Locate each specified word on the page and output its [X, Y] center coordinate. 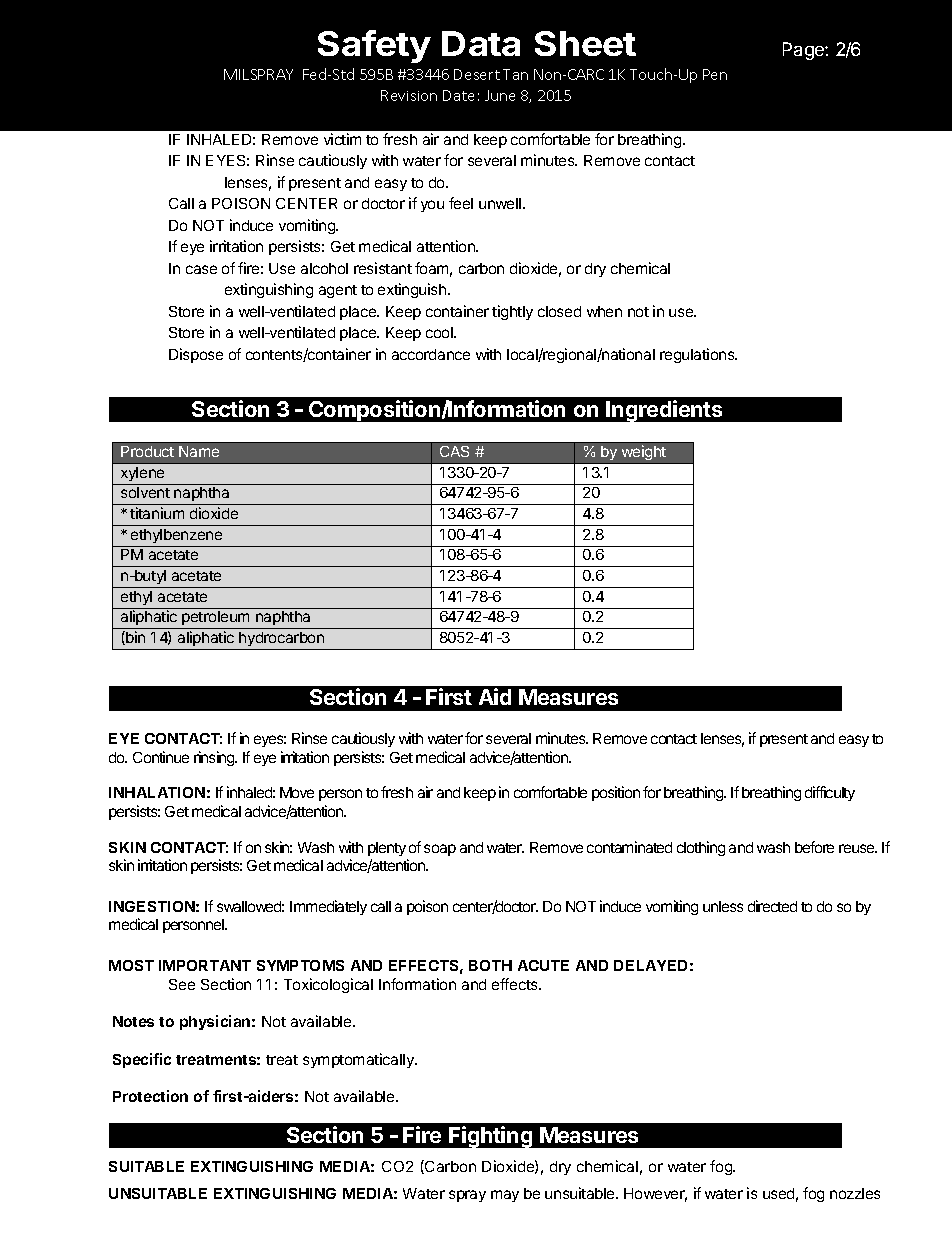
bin [134, 638]
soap [440, 850]
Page [804, 51]
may [505, 1196]
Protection [150, 1096]
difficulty [830, 793]
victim [342, 139]
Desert [477, 74]
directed [772, 906]
